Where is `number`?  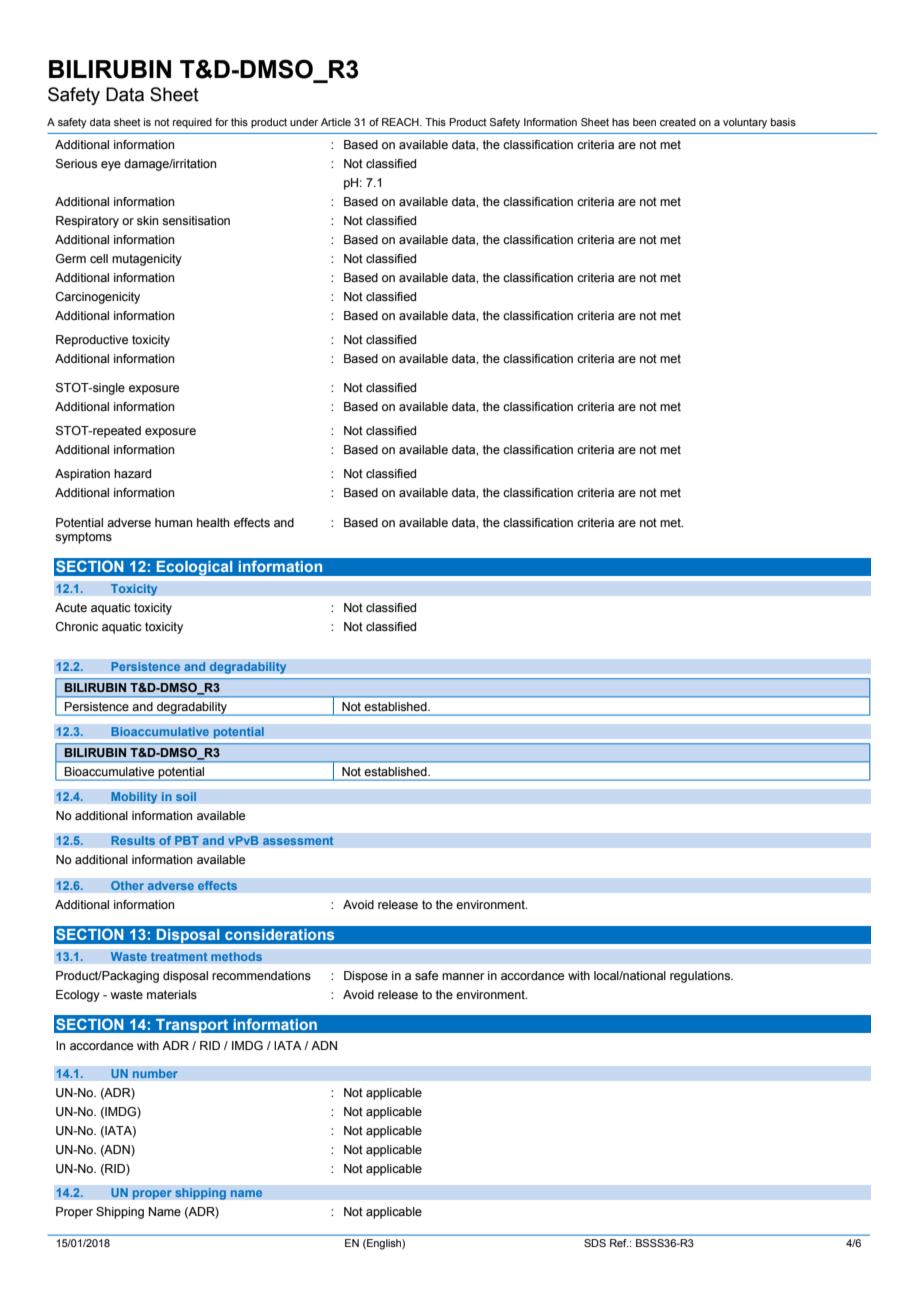 number is located at coordinates (155, 1074).
